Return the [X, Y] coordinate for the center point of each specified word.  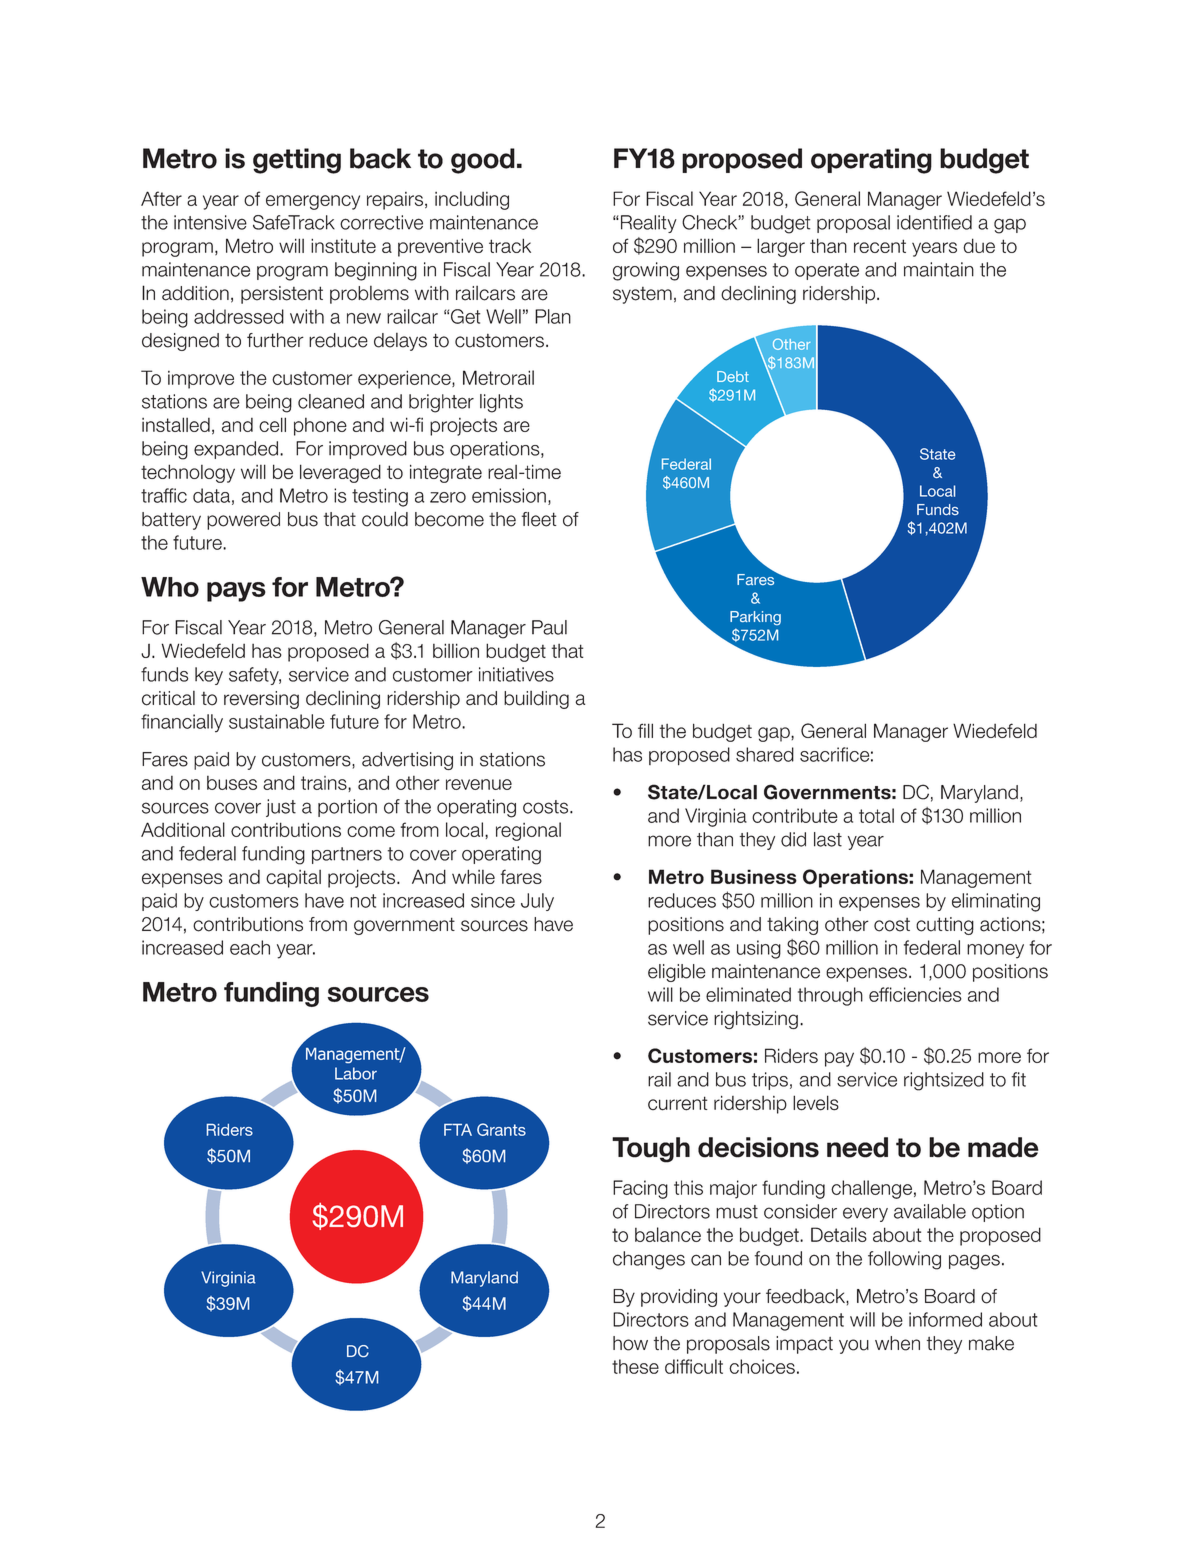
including [472, 200]
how [630, 1343]
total [876, 815]
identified [934, 222]
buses [232, 783]
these [635, 1366]
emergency [313, 202]
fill [645, 730]
